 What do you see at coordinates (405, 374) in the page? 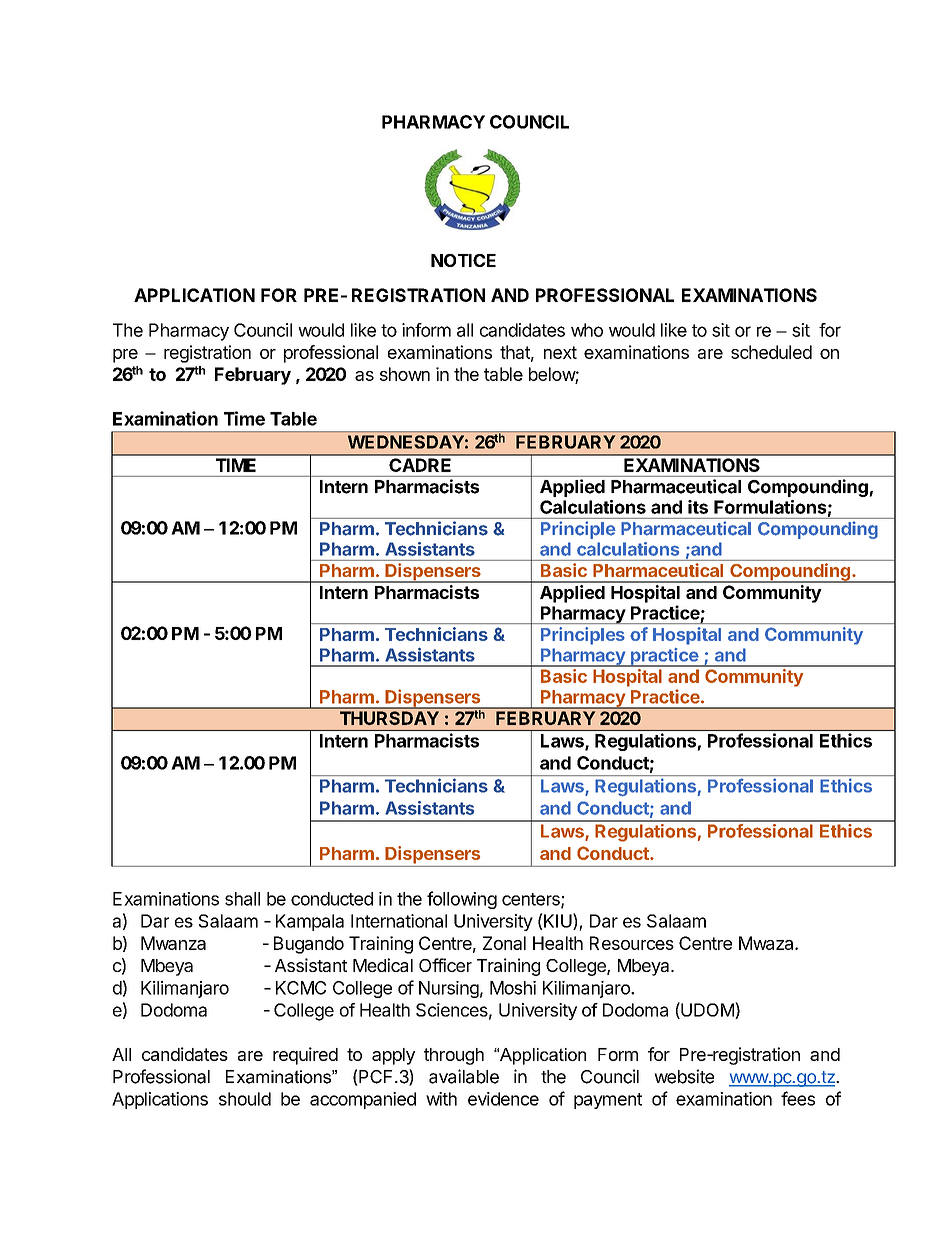
I see `shown` at bounding box center [405, 374].
